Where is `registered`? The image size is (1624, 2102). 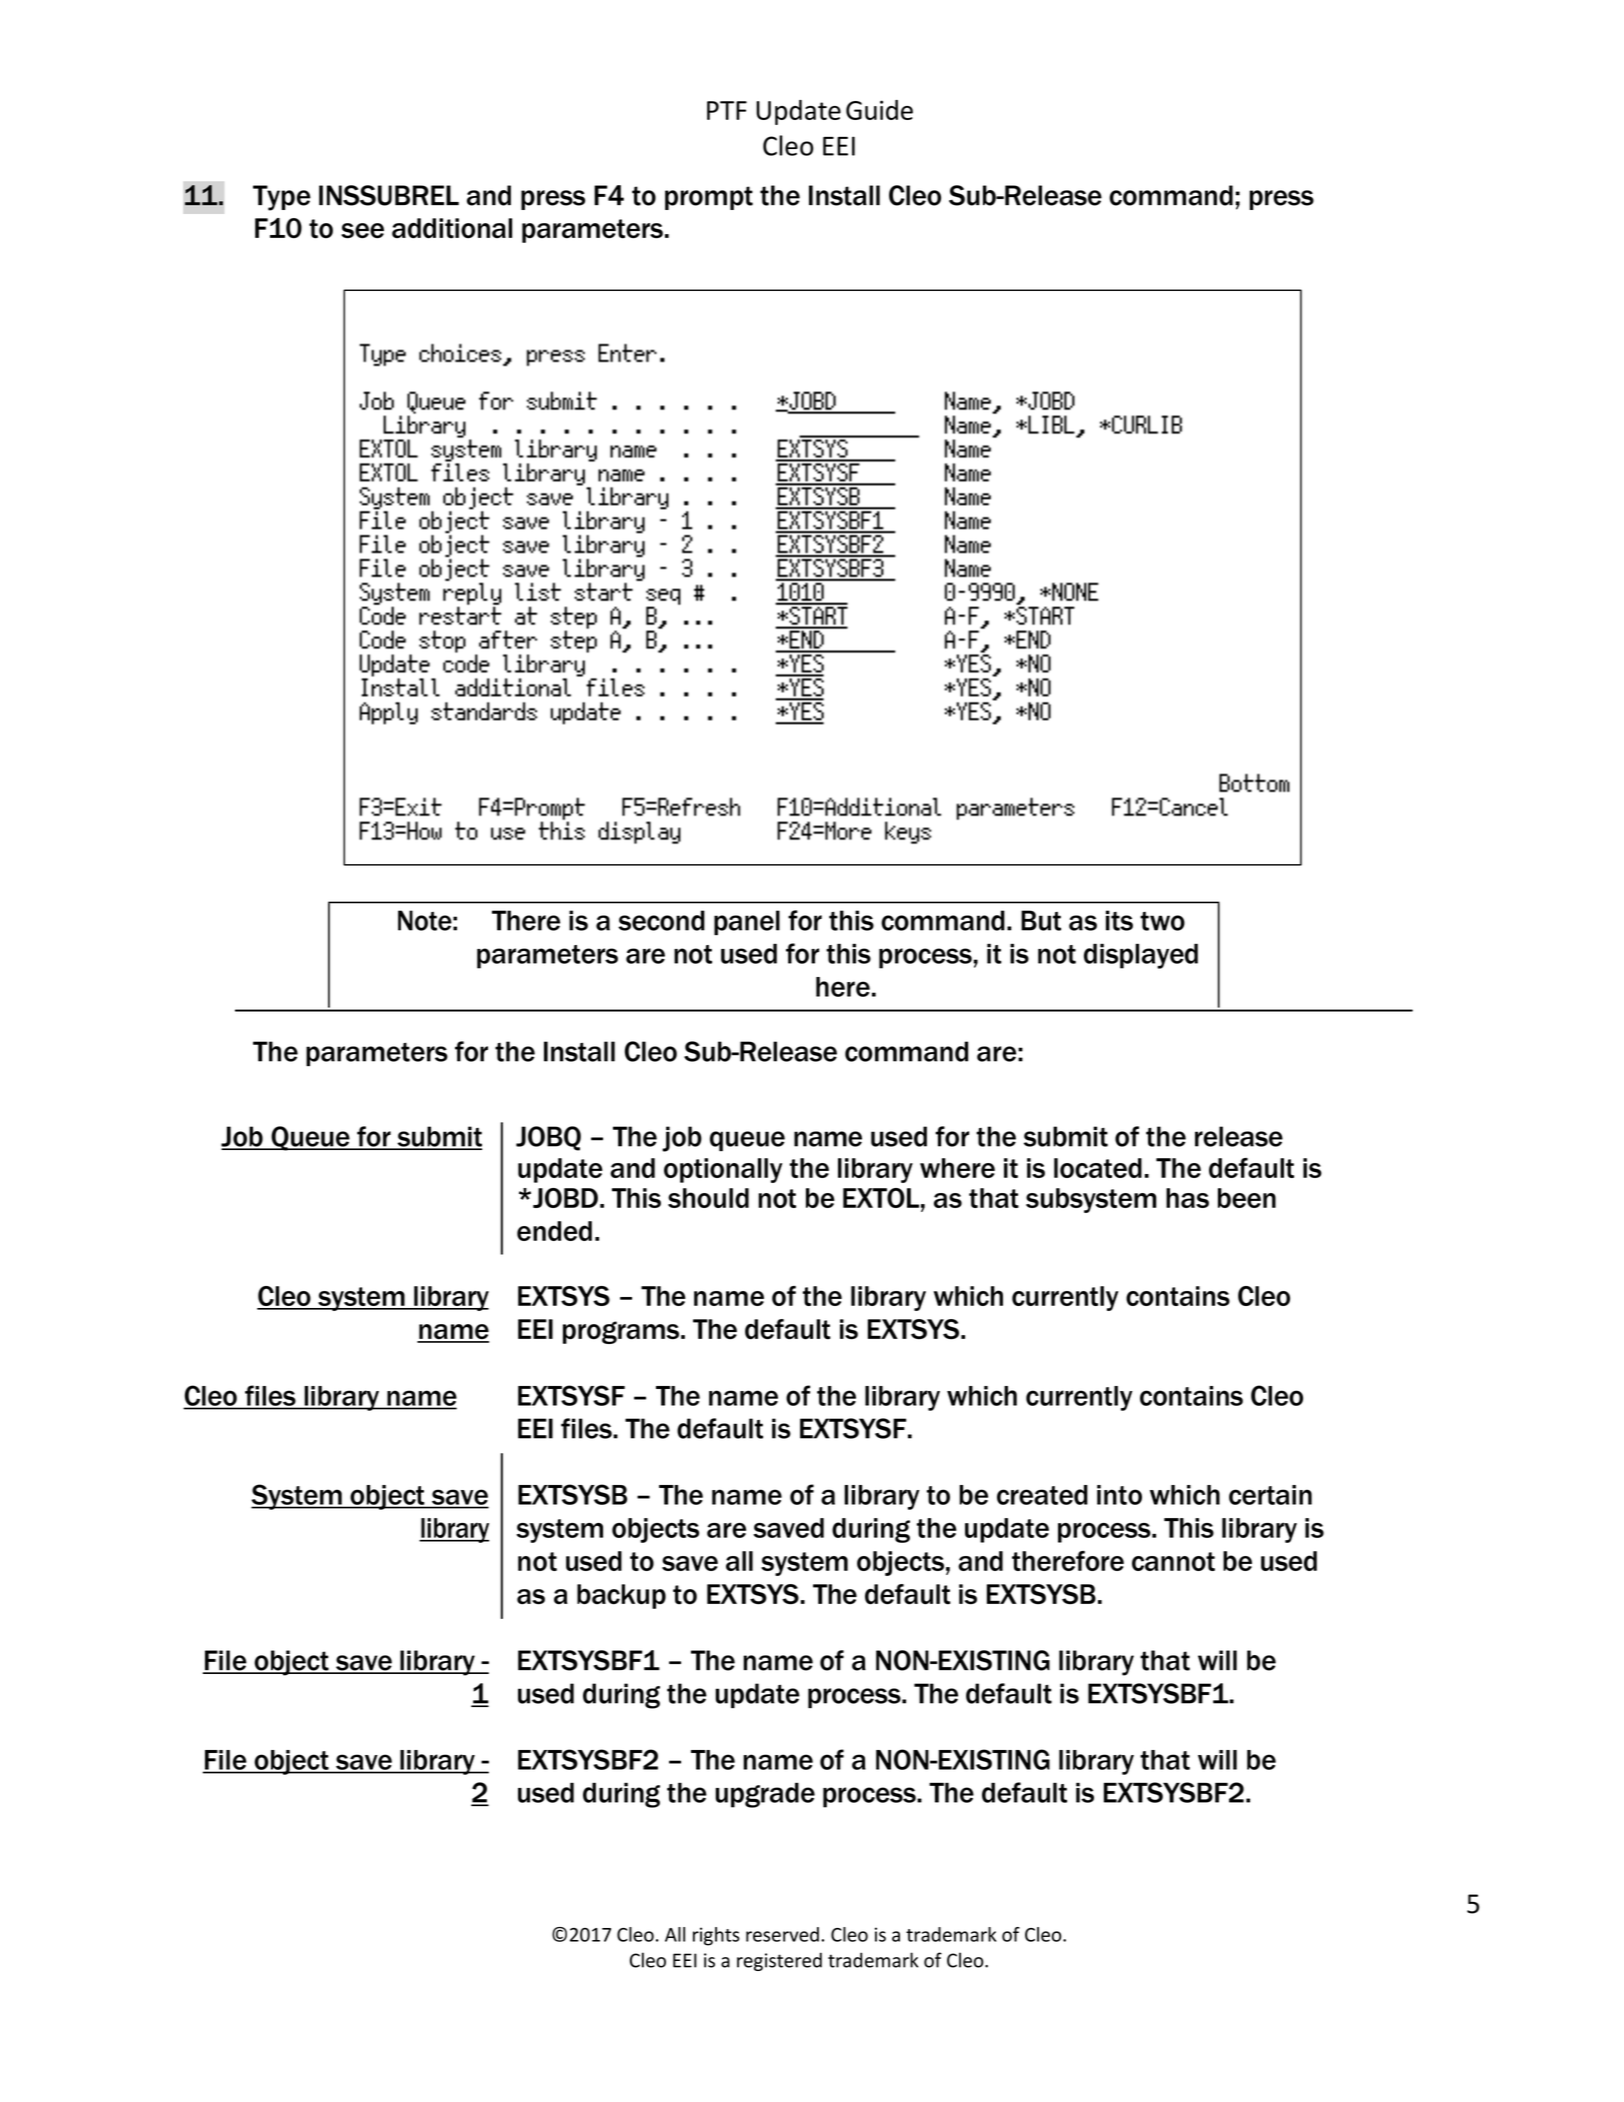 registered is located at coordinates (779, 1961).
